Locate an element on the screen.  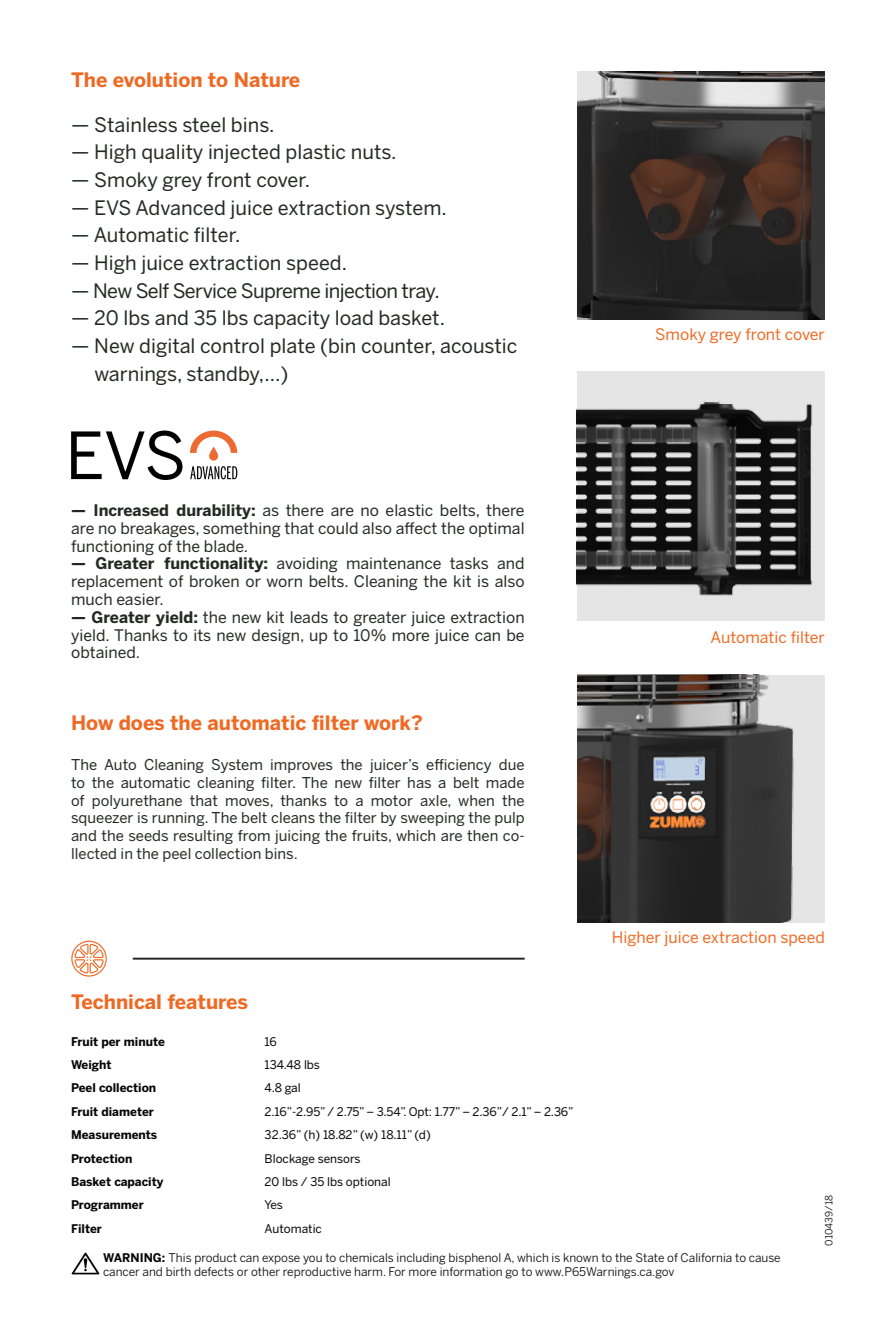
load is located at coordinates (354, 317).
